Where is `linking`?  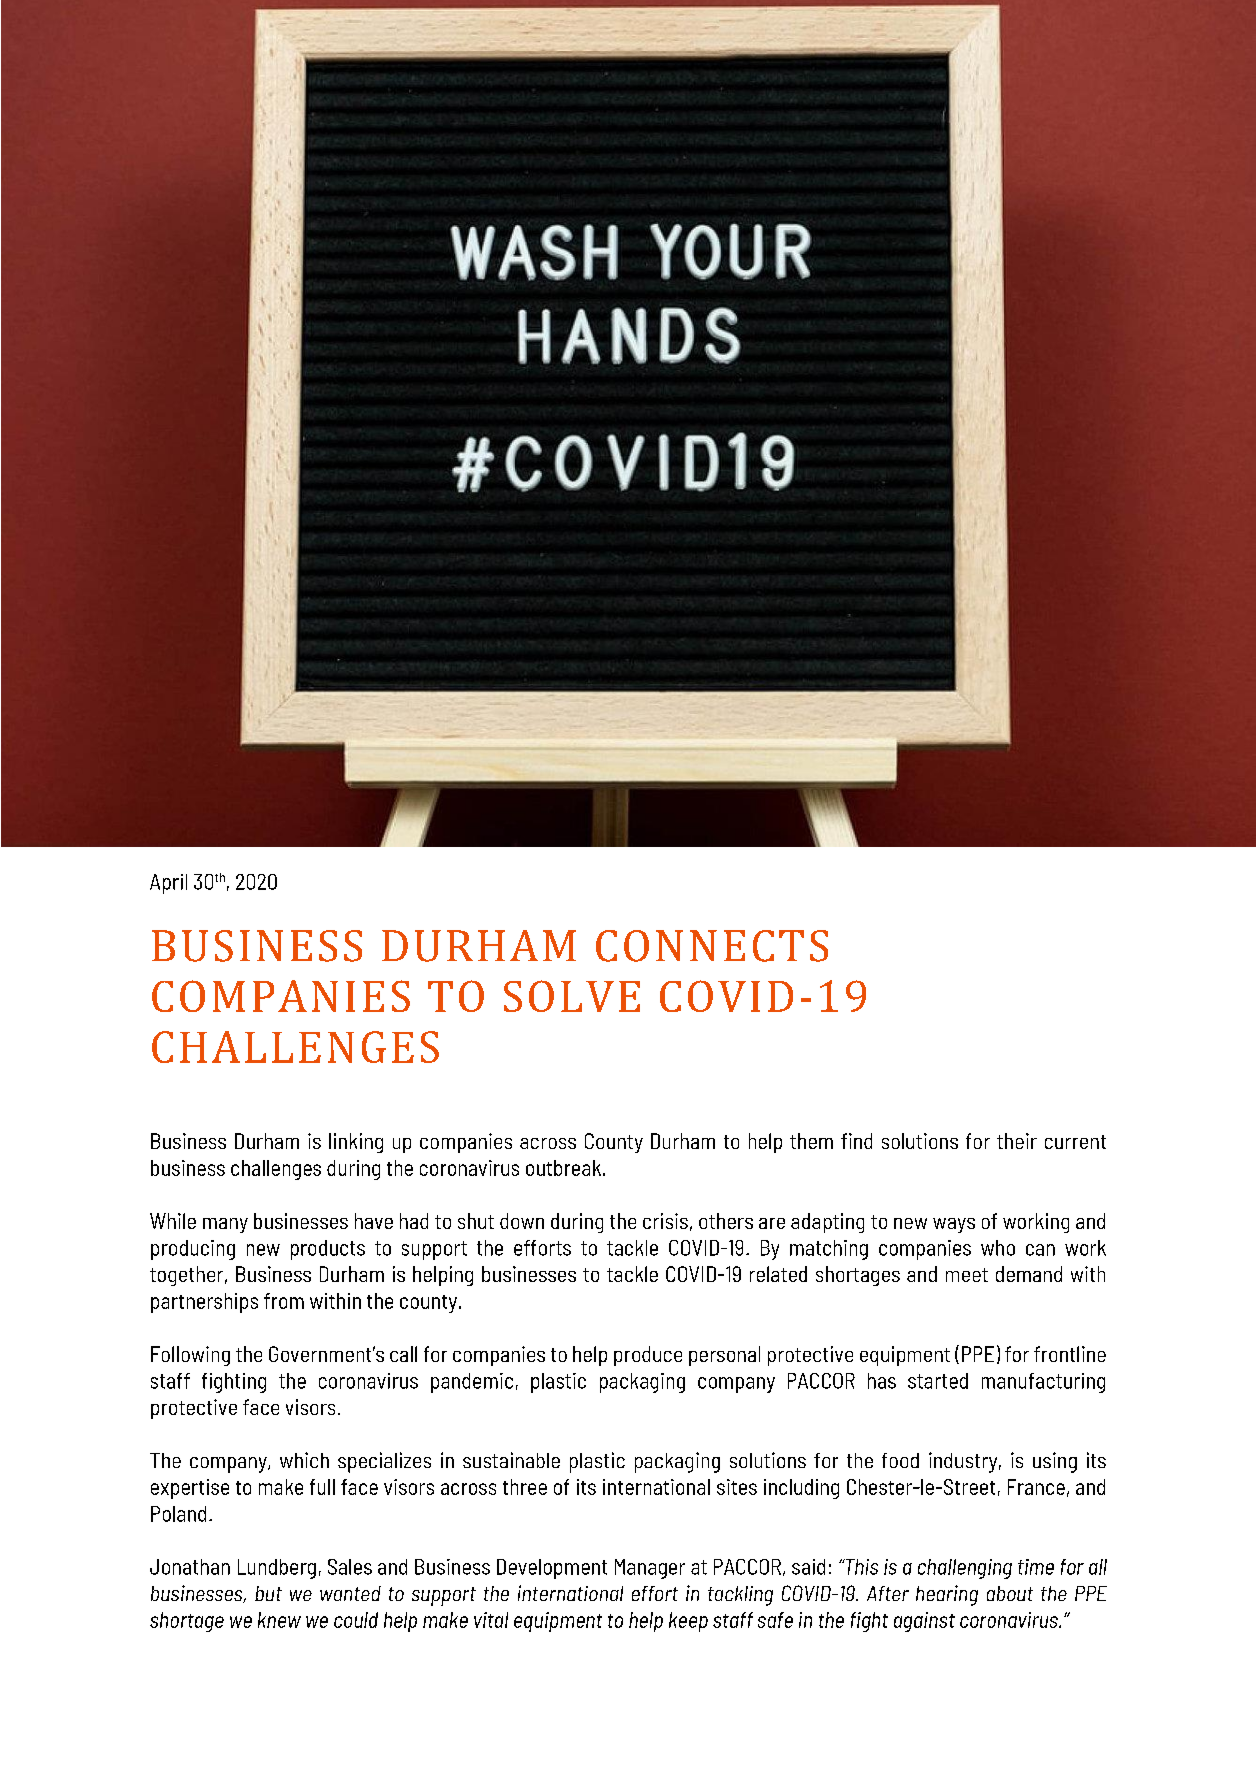 linking is located at coordinates (356, 1143).
